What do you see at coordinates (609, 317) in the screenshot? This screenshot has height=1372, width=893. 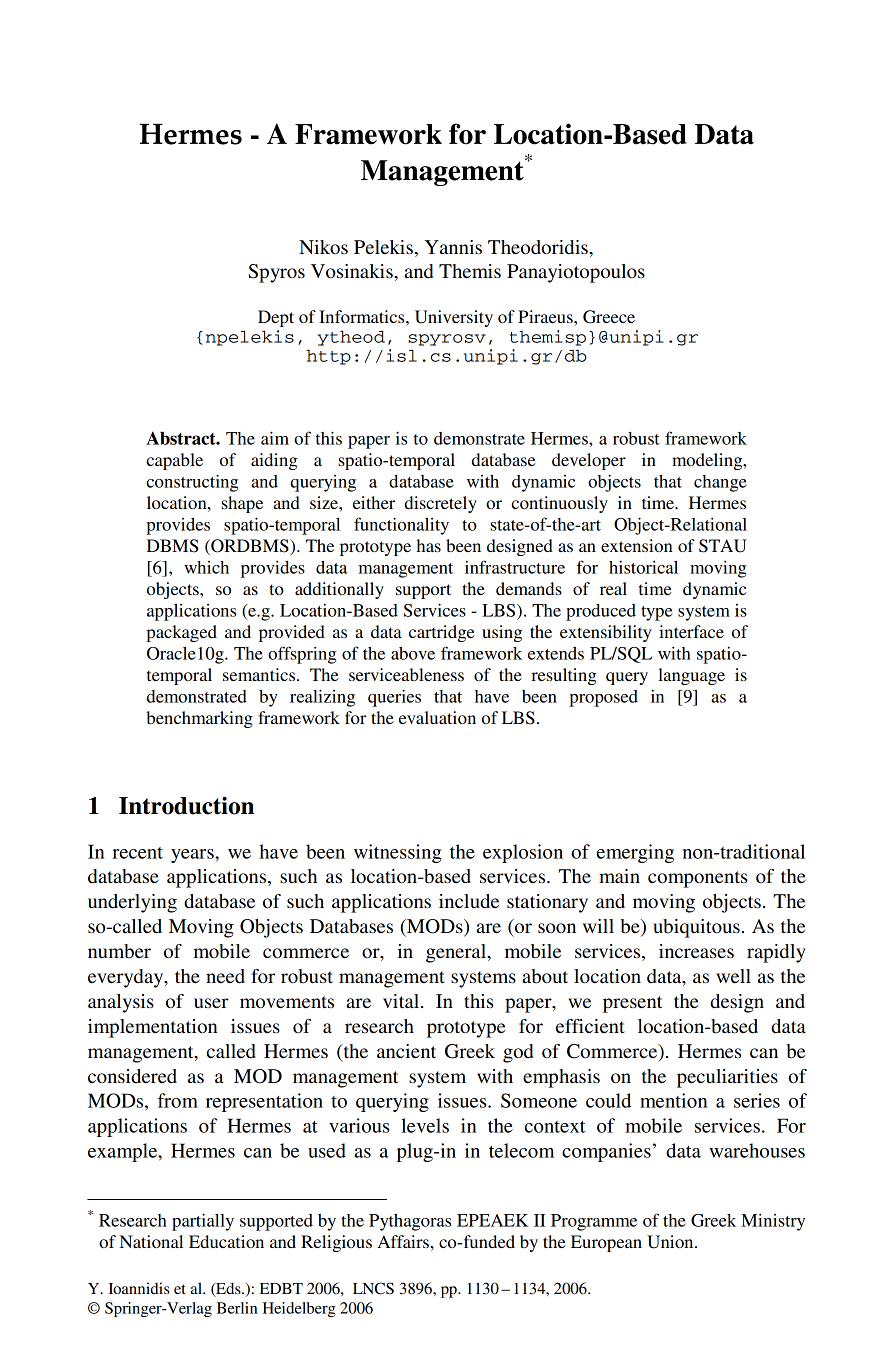 I see `Greece` at bounding box center [609, 317].
